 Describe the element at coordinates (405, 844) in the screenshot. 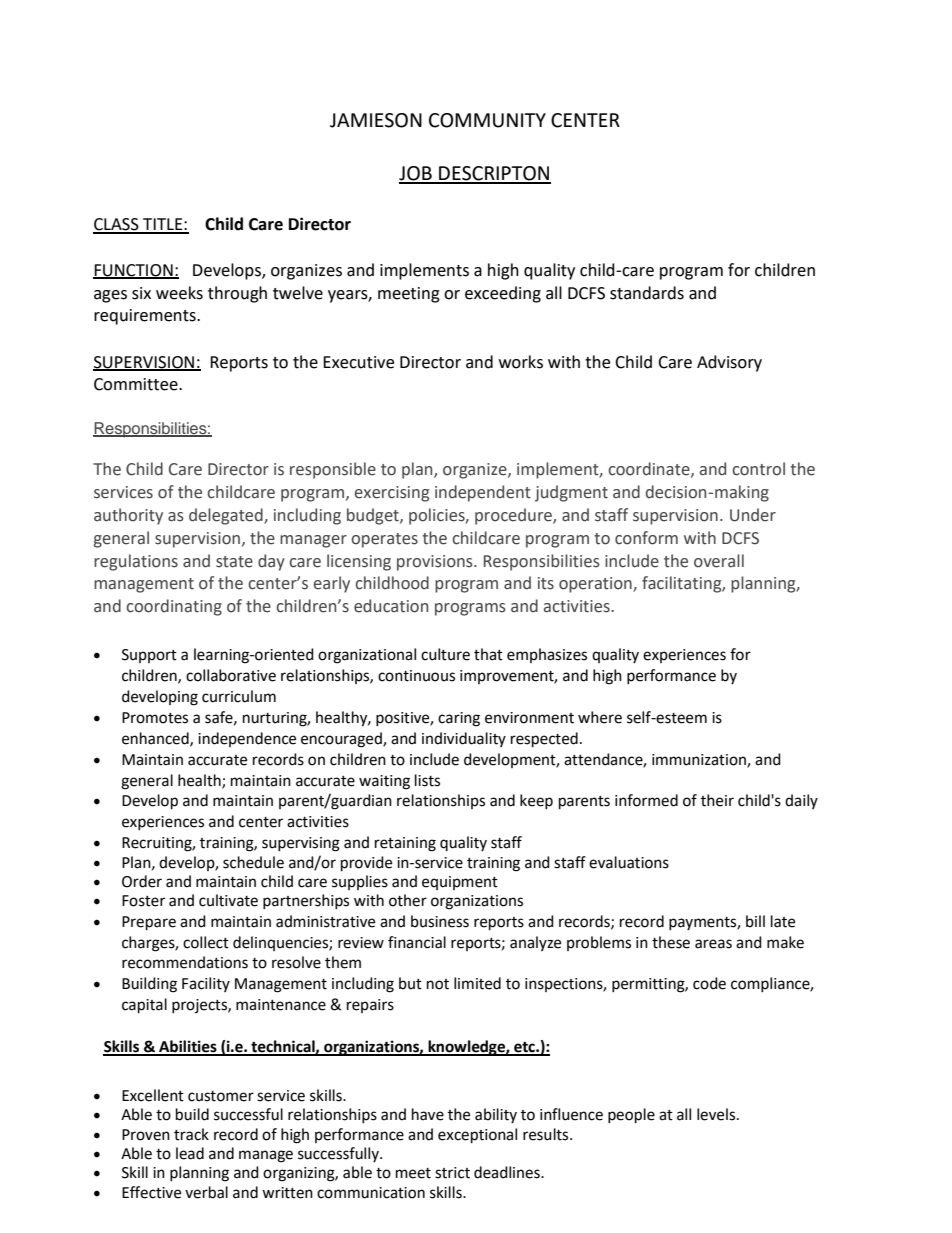

I see `retaining` at that location.
